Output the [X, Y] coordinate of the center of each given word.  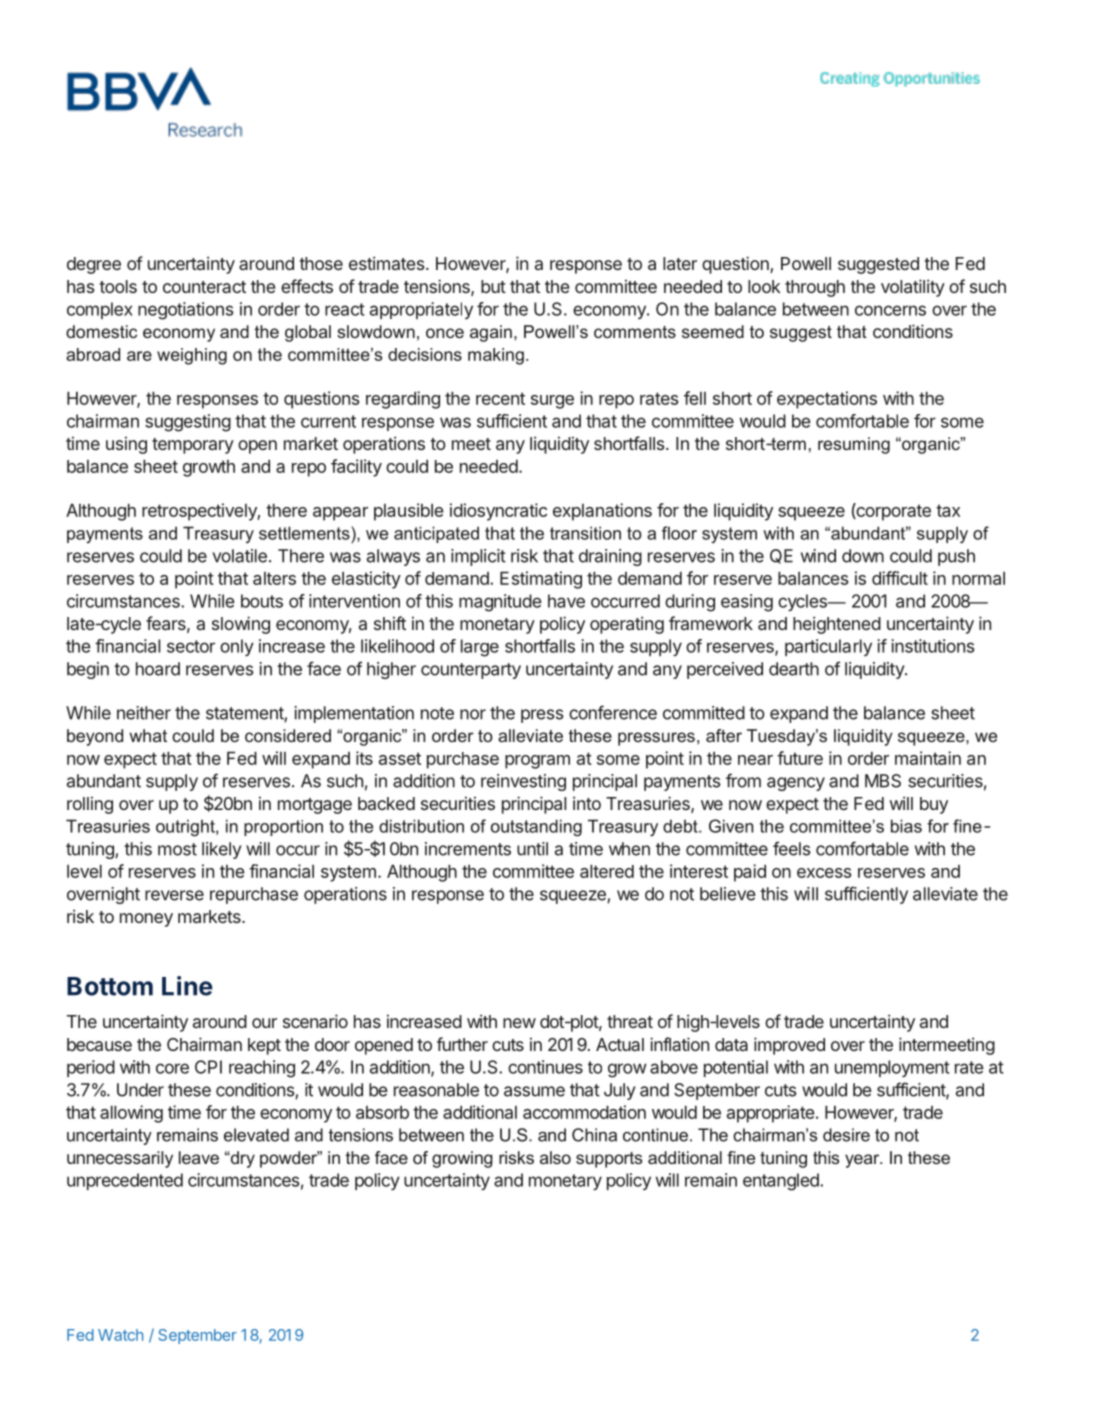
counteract [204, 287]
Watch [120, 1335]
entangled [782, 1182]
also [555, 1157]
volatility [913, 288]
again [491, 333]
